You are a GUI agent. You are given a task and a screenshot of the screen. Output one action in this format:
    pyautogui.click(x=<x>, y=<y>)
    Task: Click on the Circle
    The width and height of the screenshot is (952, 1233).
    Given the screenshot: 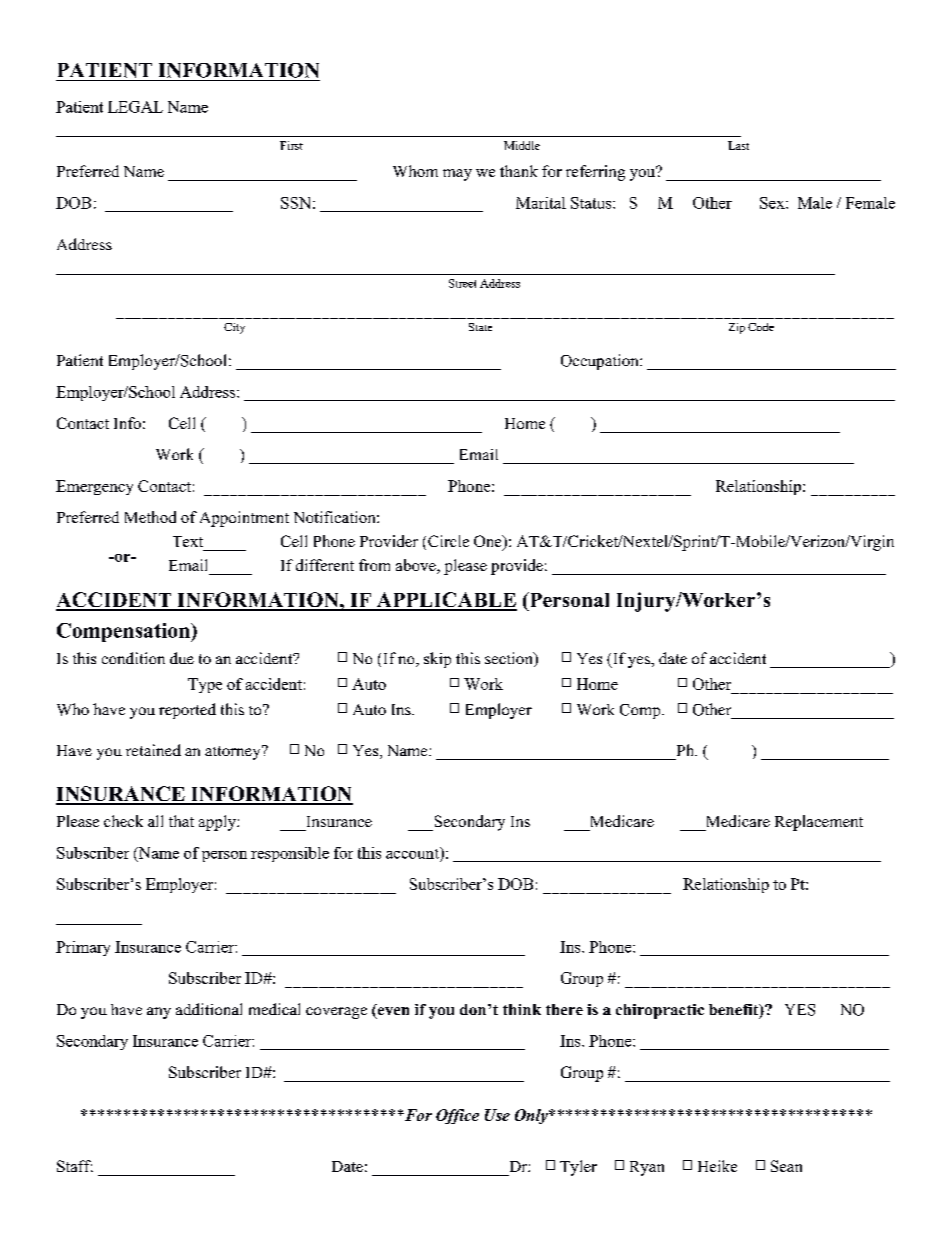 What is the action you would take?
    pyautogui.click(x=448, y=541)
